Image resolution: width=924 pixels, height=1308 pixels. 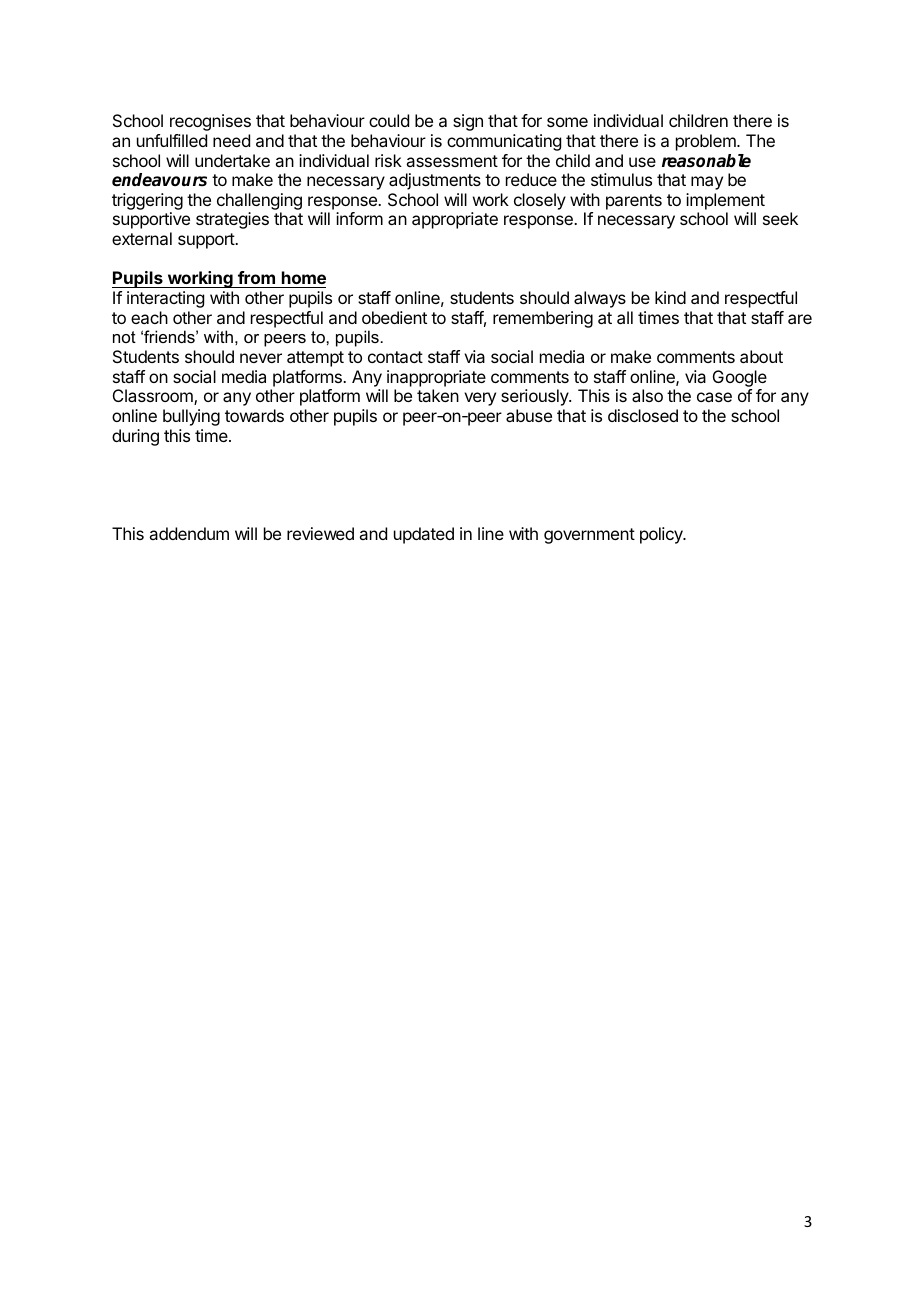 I want to click on problem, so click(x=707, y=142).
